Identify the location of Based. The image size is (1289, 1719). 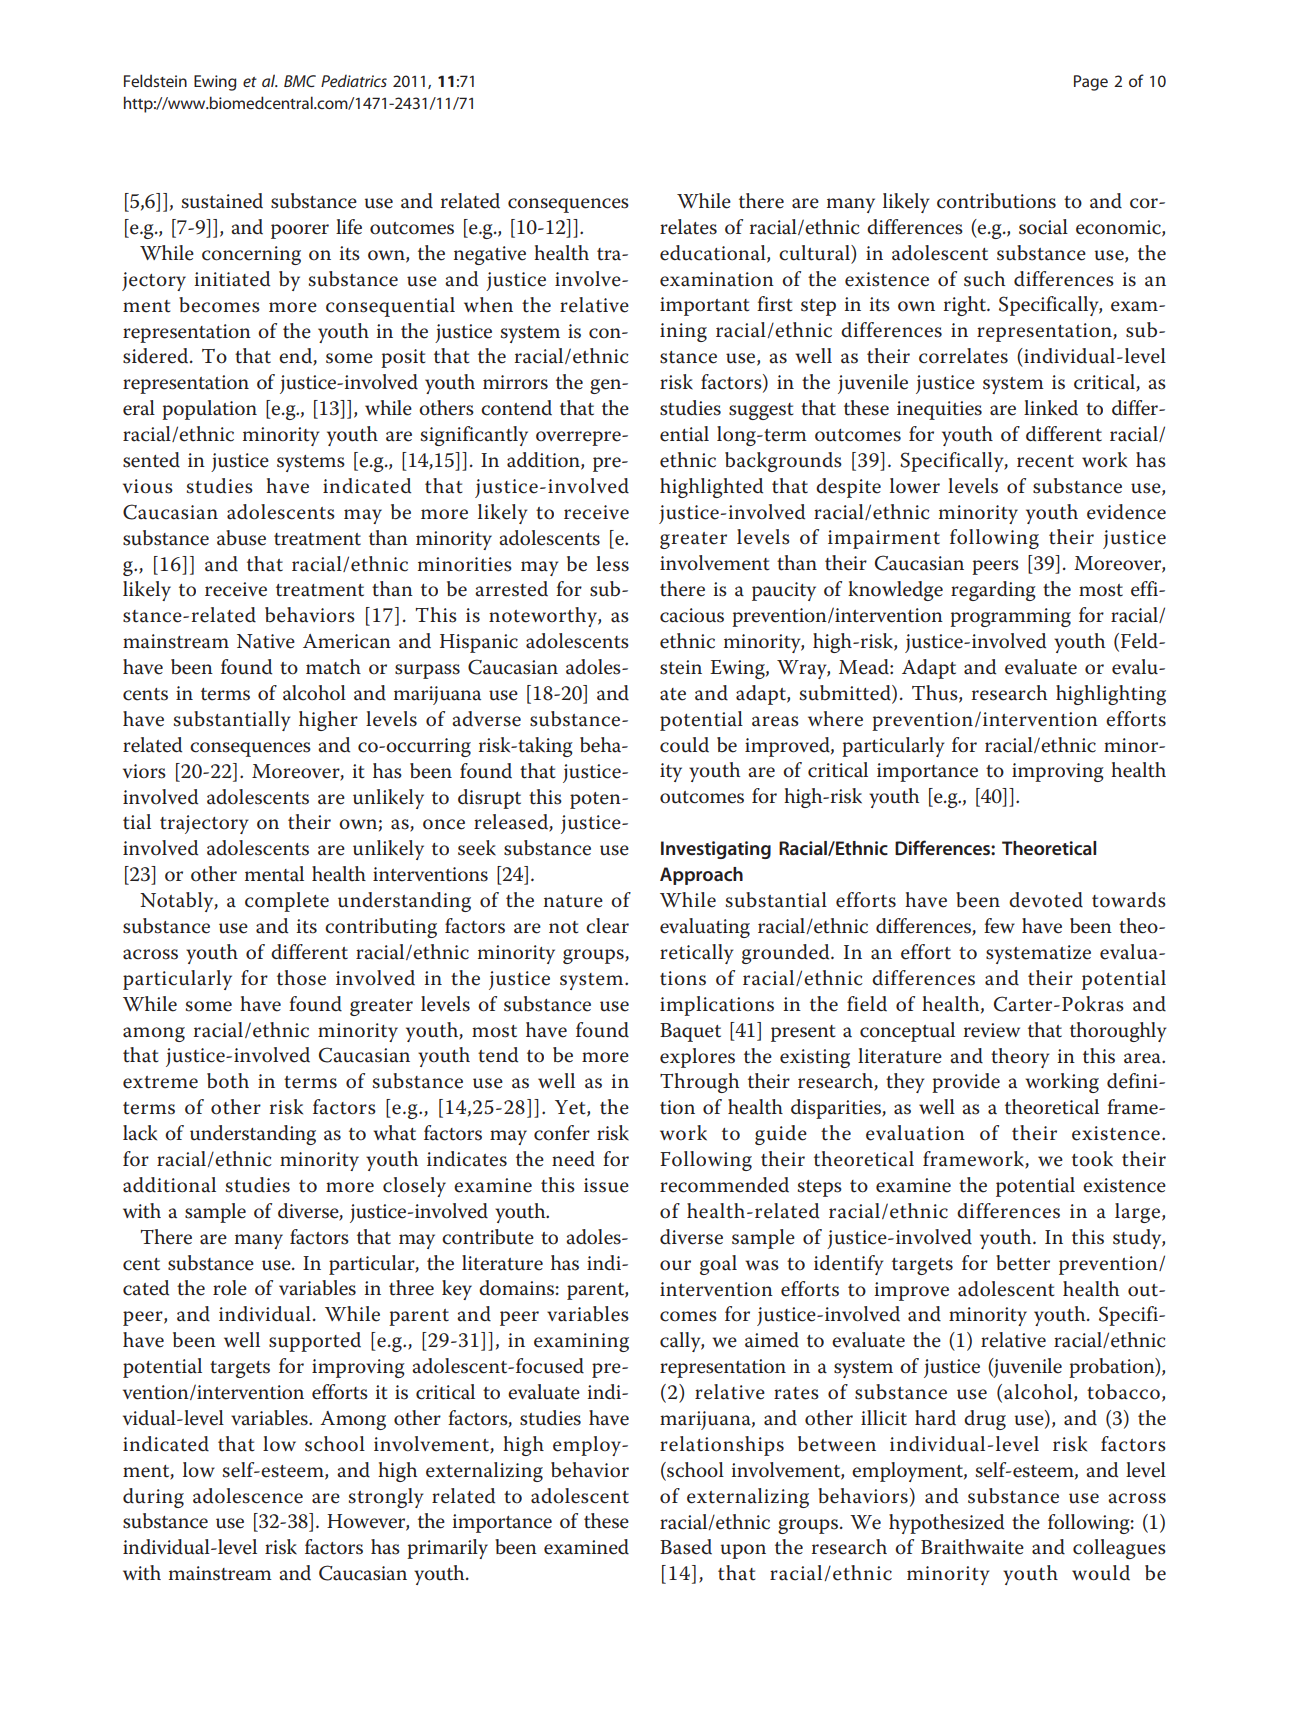
(686, 1547).
